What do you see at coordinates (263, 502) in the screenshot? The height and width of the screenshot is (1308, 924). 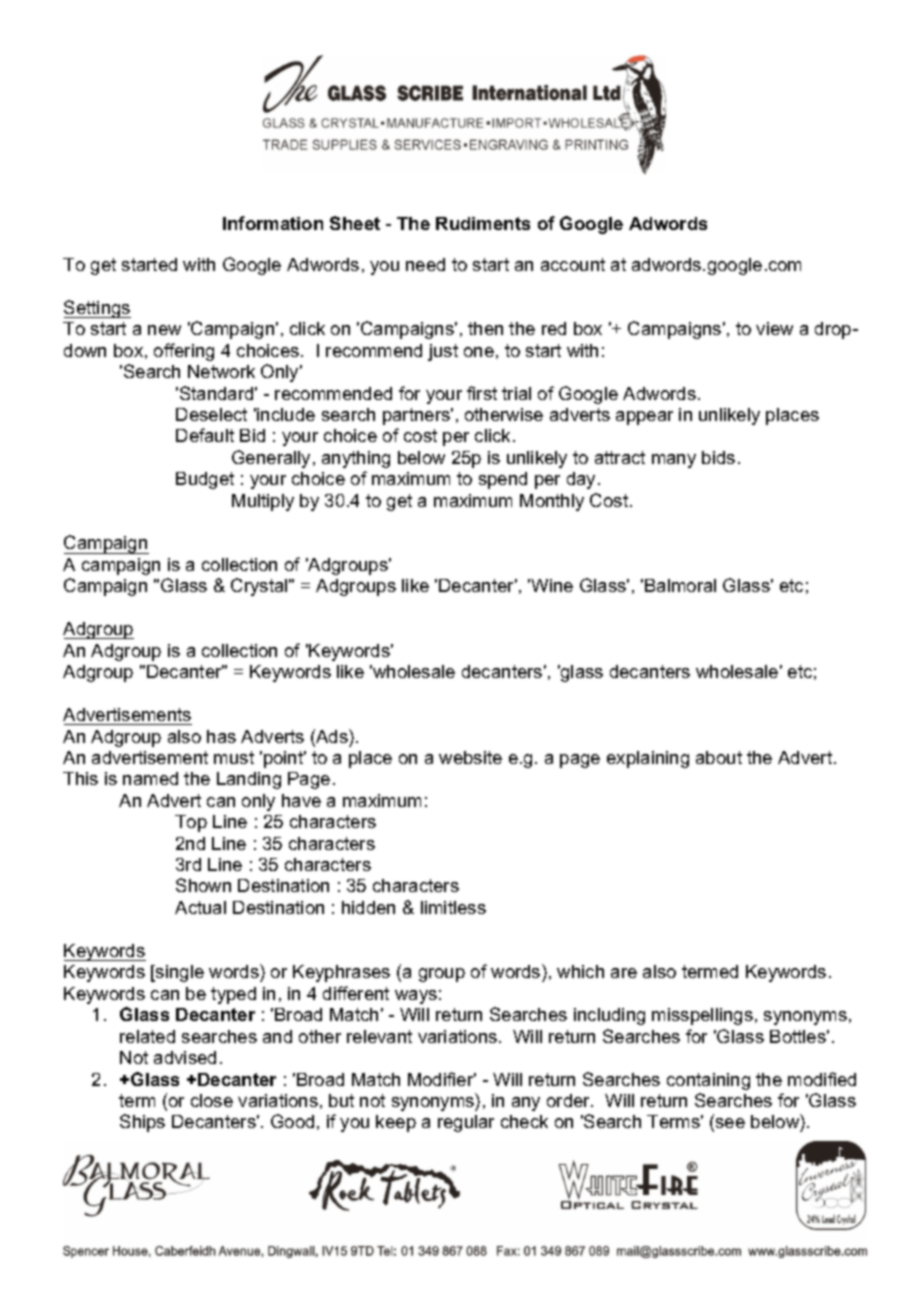 I see `Multiply` at bounding box center [263, 502].
